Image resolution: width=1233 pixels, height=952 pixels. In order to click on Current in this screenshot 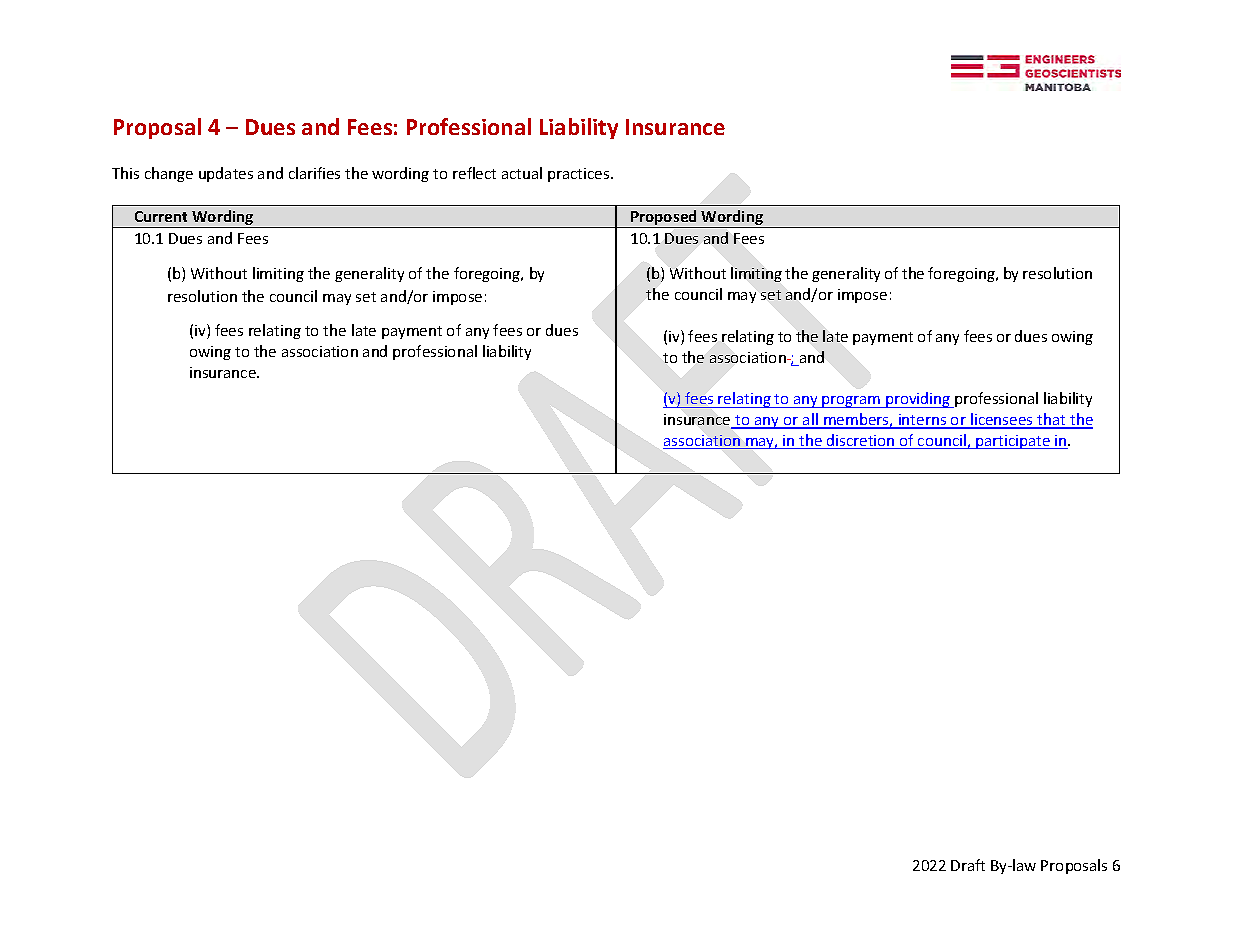, I will do `click(161, 216)`.
